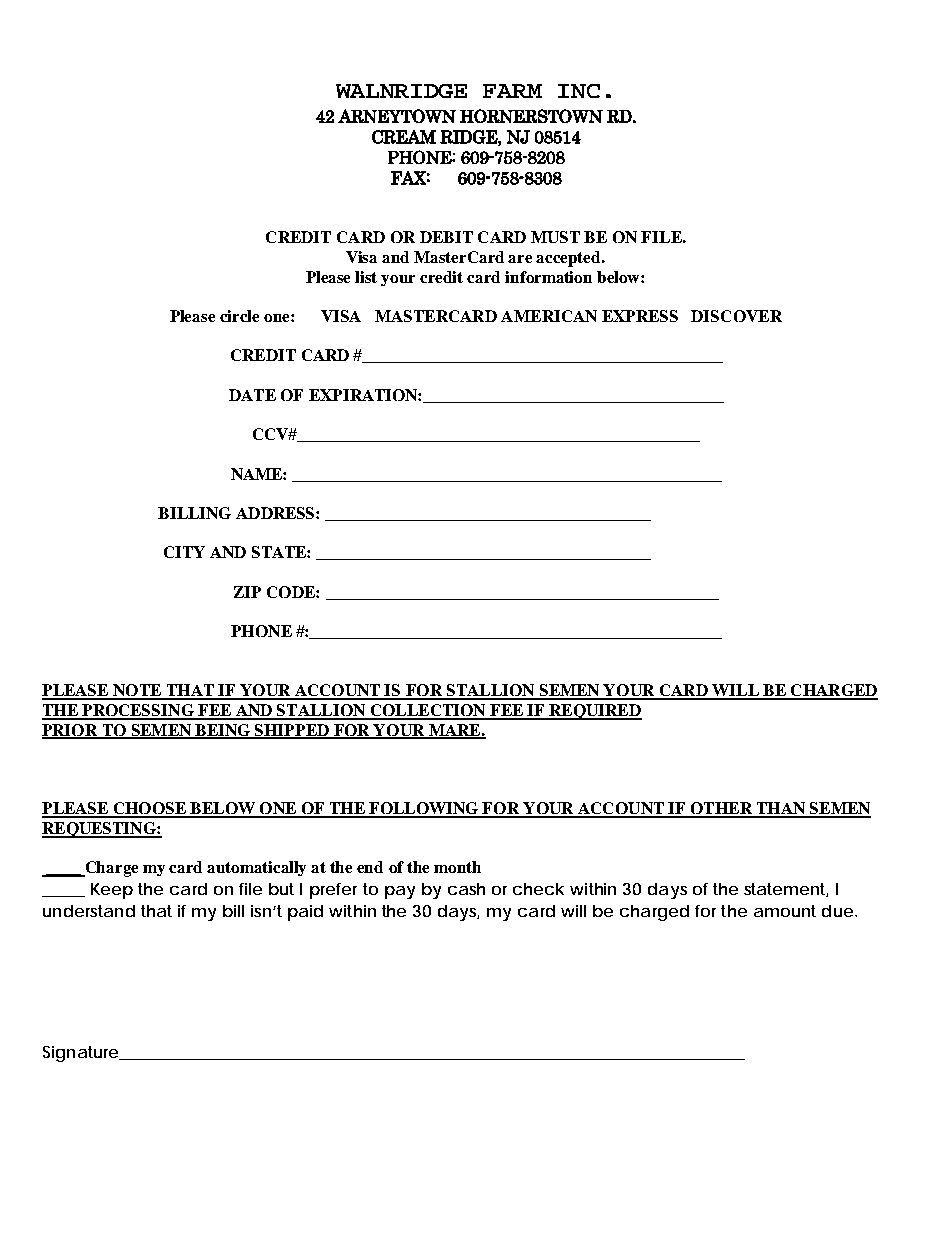 The image size is (952, 1233). What do you see at coordinates (276, 513) in the screenshot?
I see `ADDRESS` at bounding box center [276, 513].
